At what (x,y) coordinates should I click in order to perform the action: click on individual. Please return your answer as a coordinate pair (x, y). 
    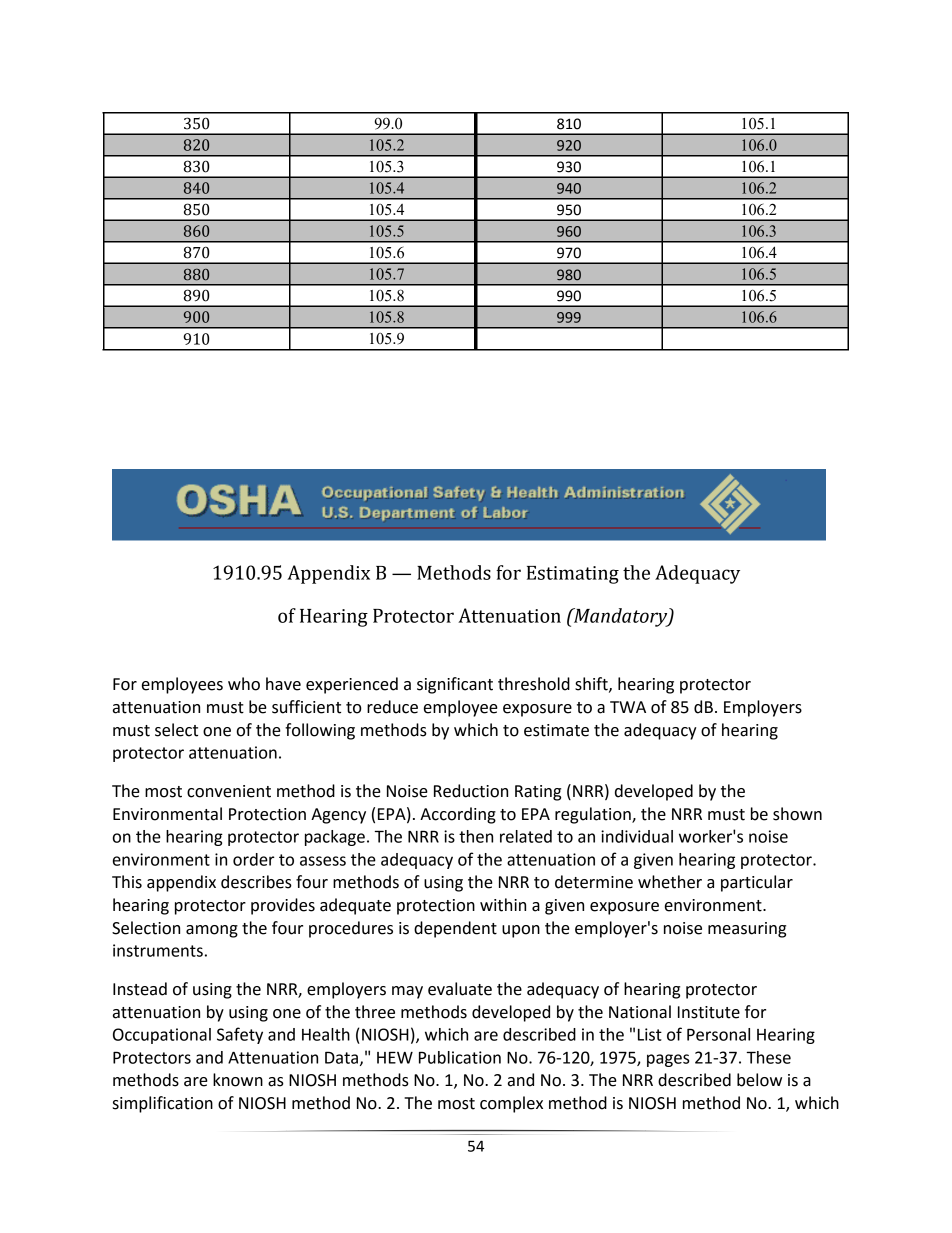
    Looking at the image, I should click on (637, 836).
